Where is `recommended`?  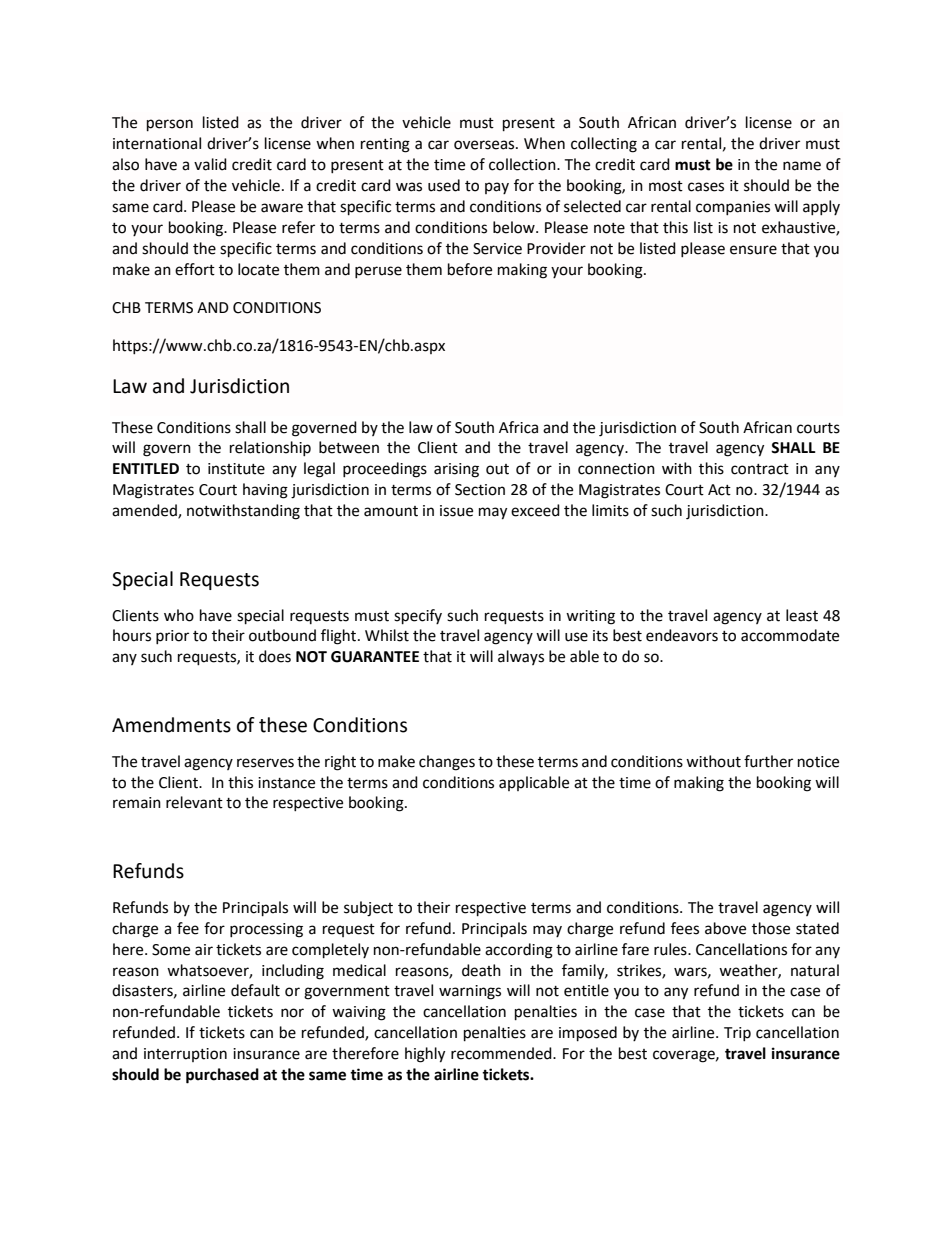
recommended is located at coordinates (502, 1053).
